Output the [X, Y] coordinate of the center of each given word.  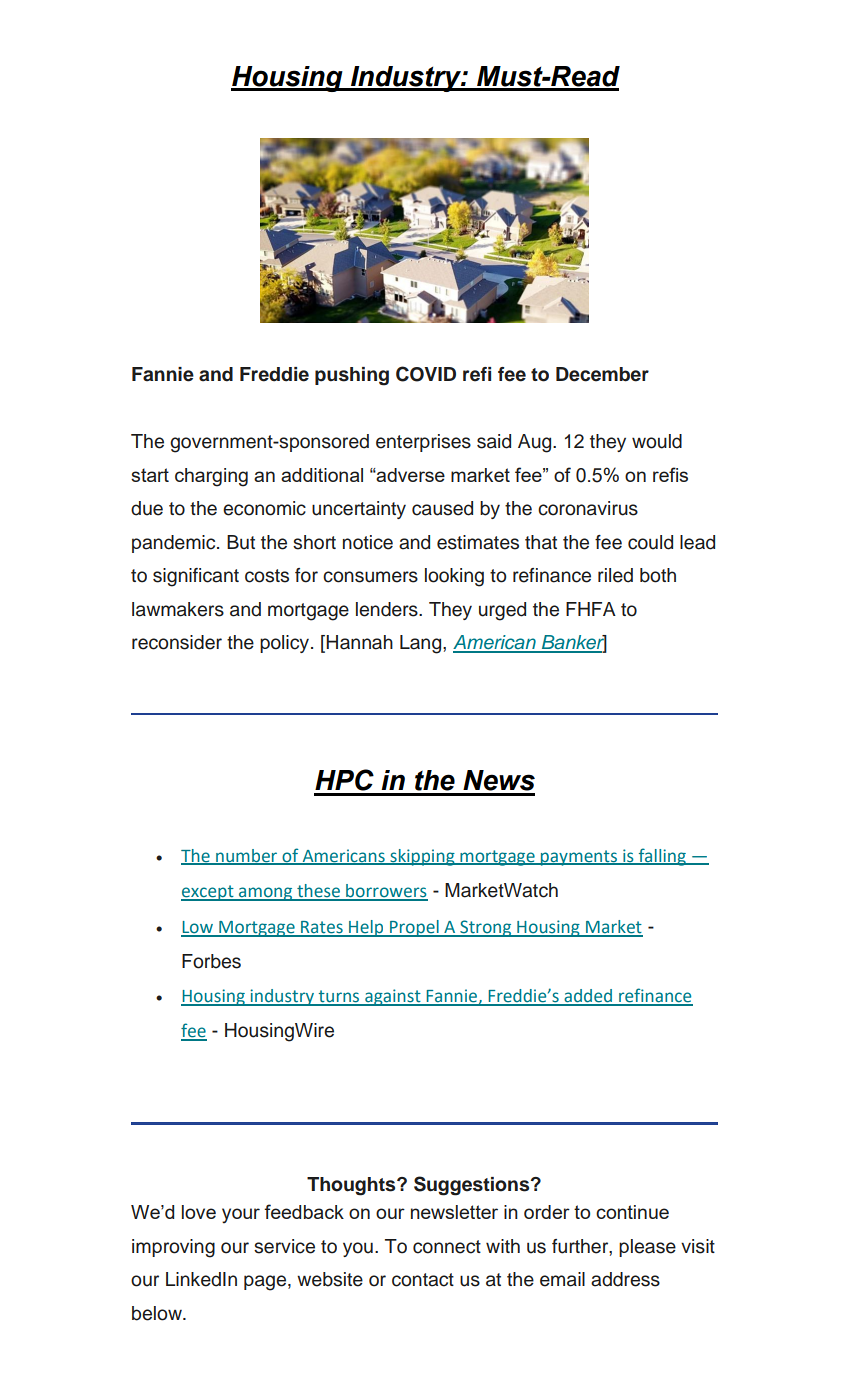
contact [423, 1280]
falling [662, 857]
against [393, 997]
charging [211, 477]
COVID [426, 374]
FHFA [591, 609]
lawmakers [178, 609]
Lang [422, 644]
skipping [422, 857]
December [602, 374]
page [266, 1283]
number [247, 856]
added [588, 997]
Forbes [211, 961]
